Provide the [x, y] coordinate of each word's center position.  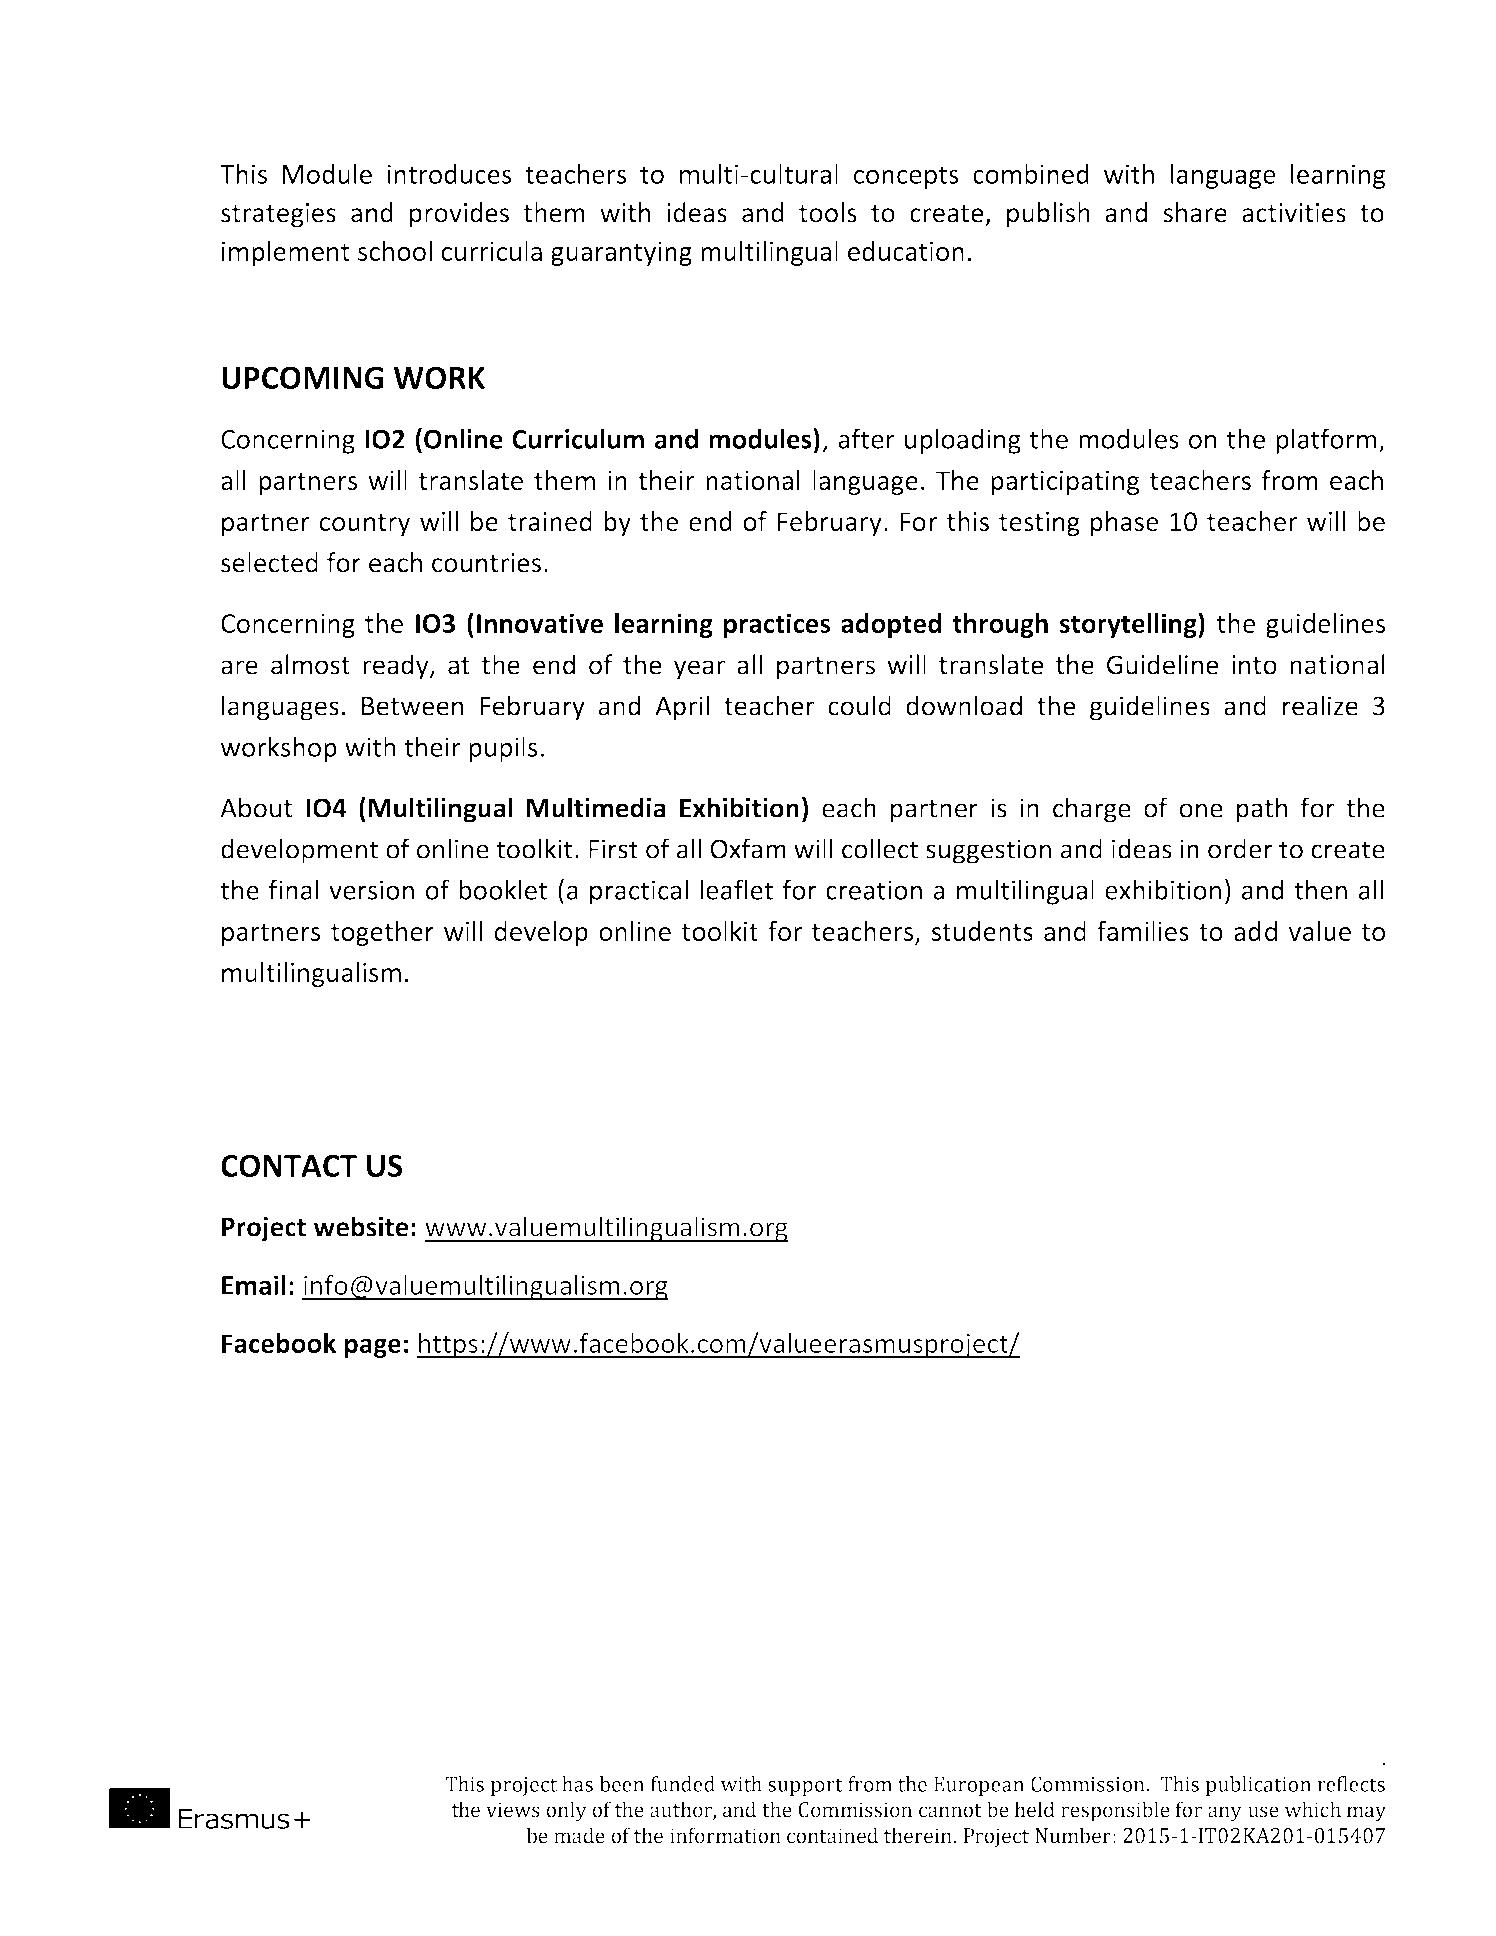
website [361, 1226]
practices [777, 625]
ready [397, 667]
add [1255, 931]
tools [828, 212]
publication [1258, 1786]
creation [874, 890]
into [1254, 665]
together [382, 933]
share [1195, 212]
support [805, 1787]
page [373, 1348]
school [395, 251]
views [513, 1810]
